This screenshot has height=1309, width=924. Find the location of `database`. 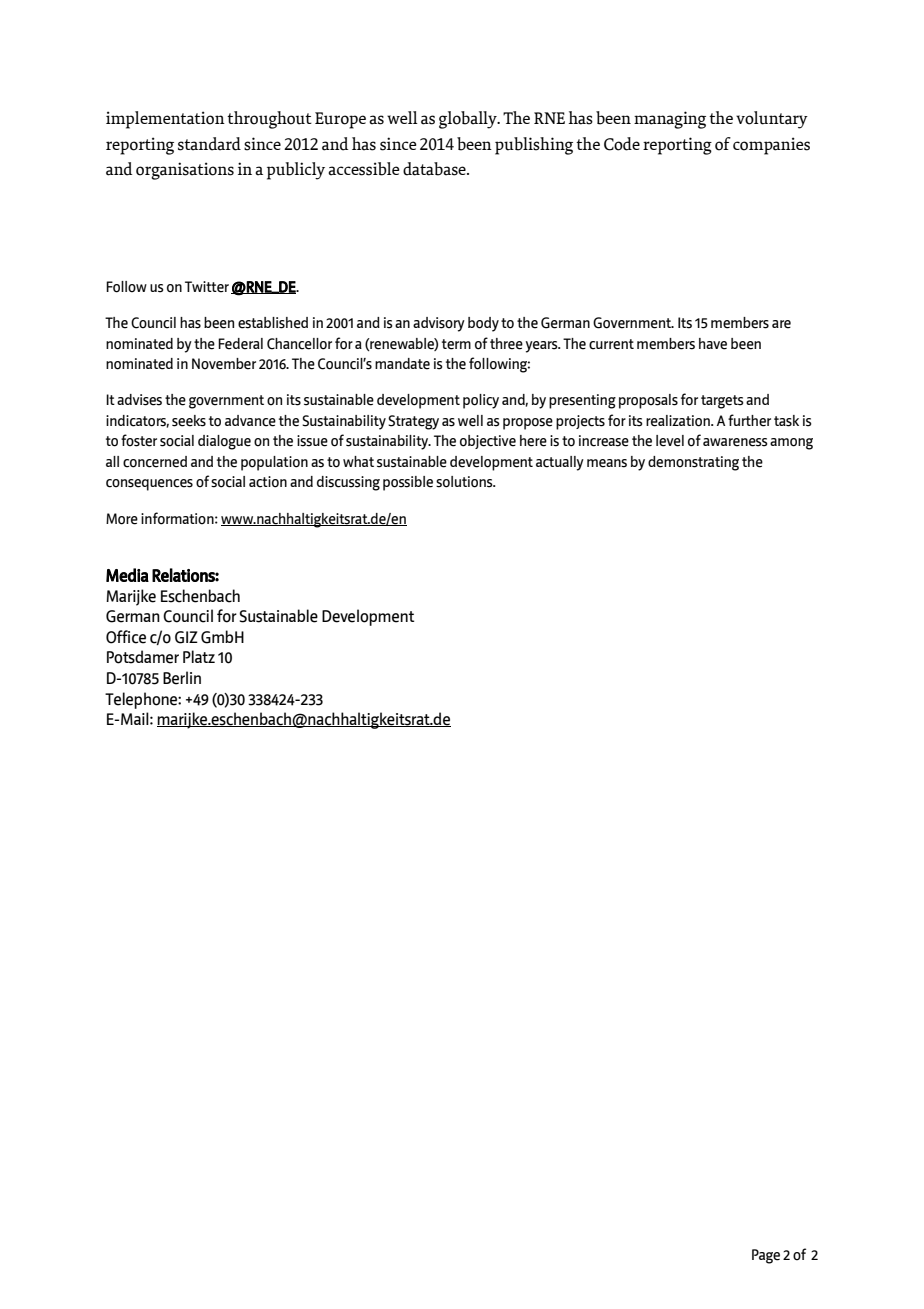

database is located at coordinates (435, 169).
